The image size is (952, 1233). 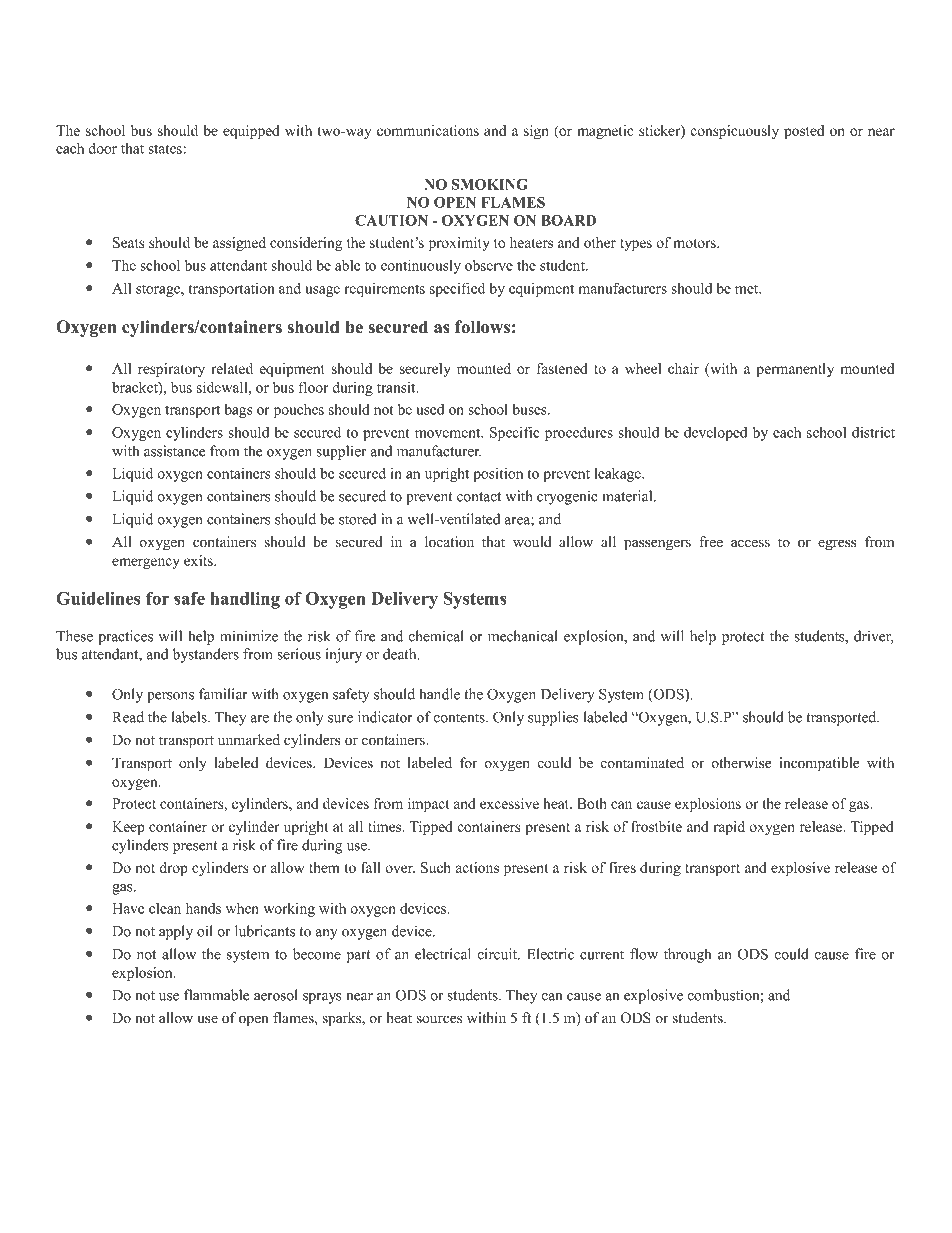 What do you see at coordinates (687, 955) in the screenshot?
I see `through` at bounding box center [687, 955].
